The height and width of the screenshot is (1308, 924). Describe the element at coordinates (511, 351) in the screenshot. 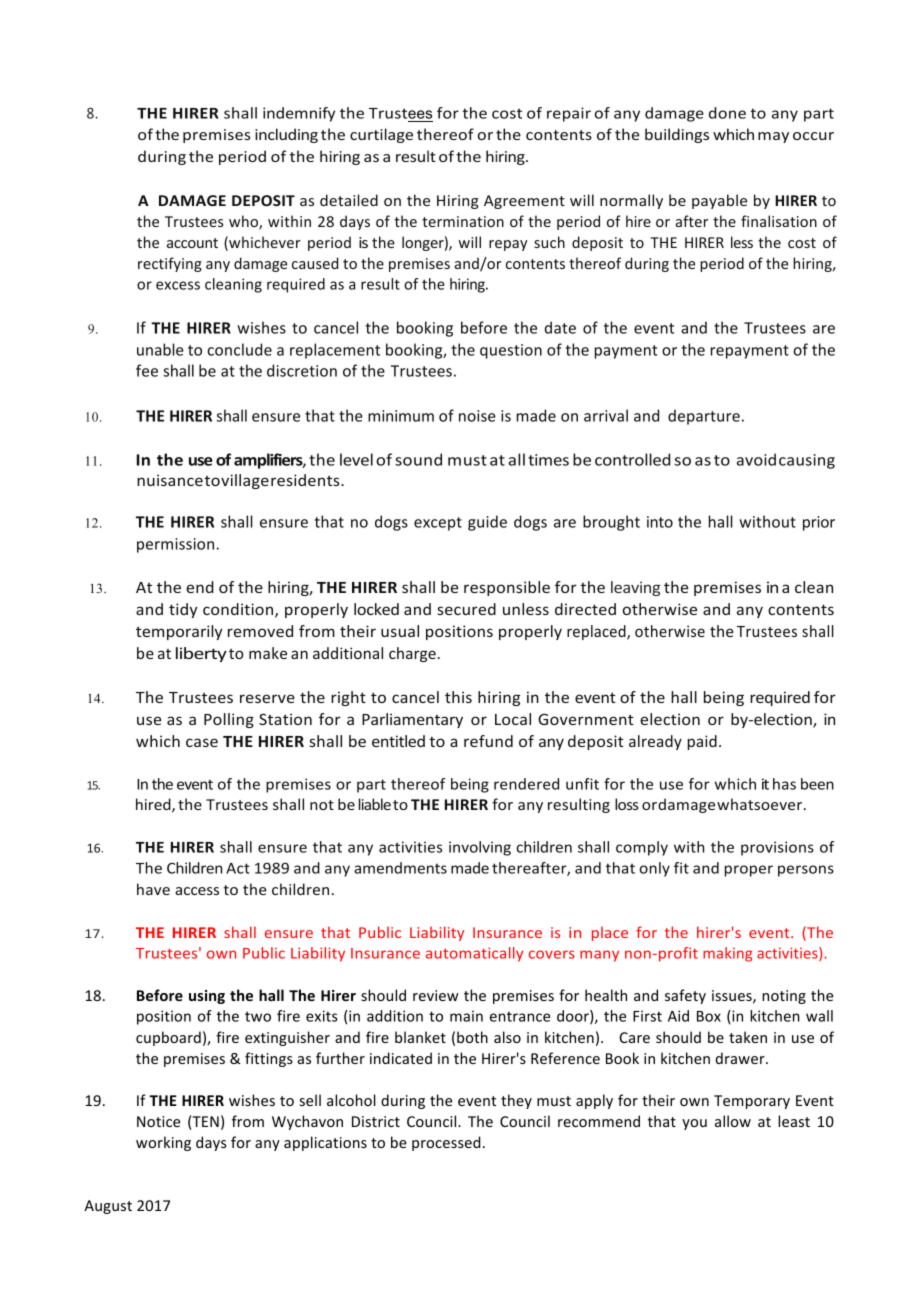

I see `question` at that location.
